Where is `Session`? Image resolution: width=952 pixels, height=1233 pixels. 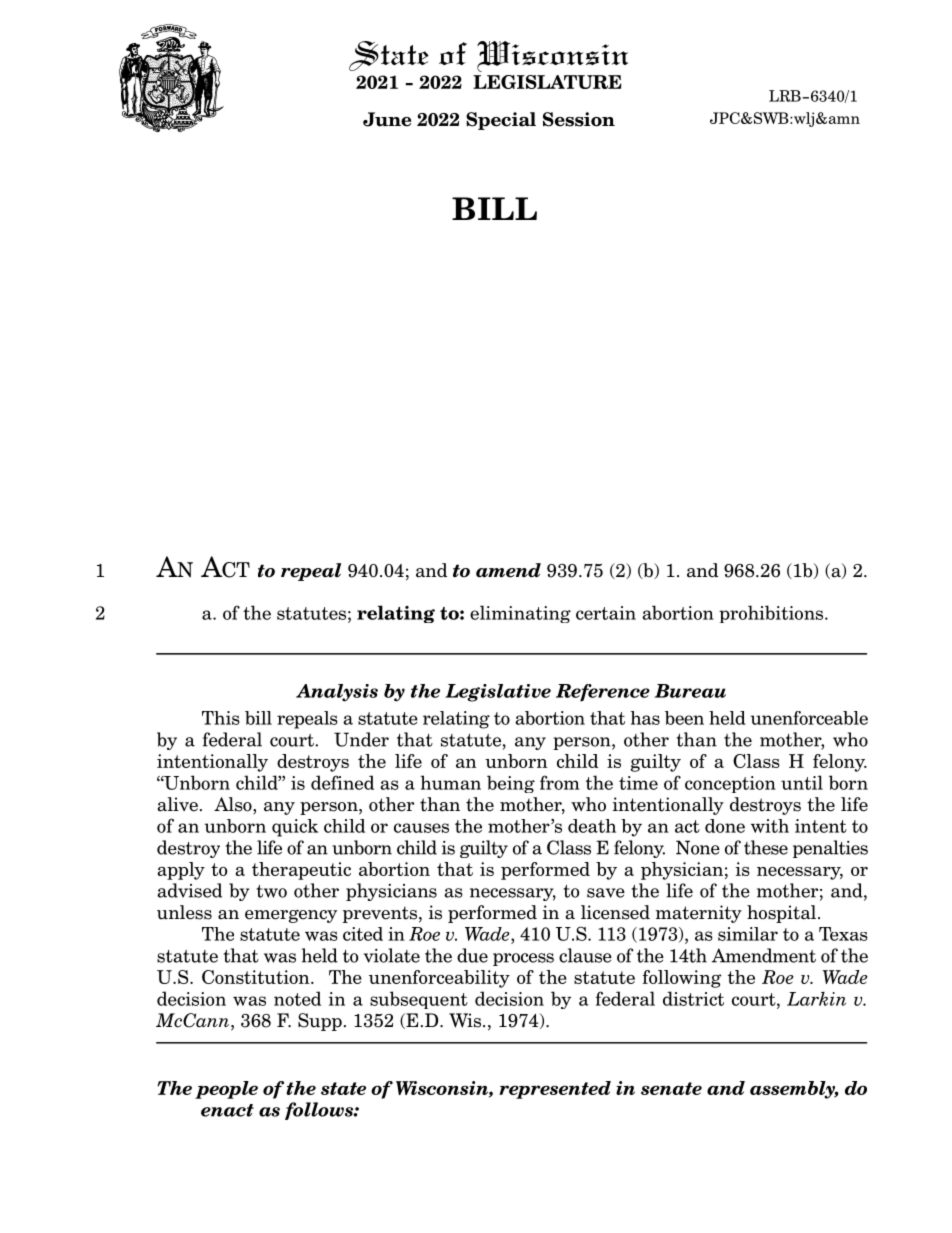
Session is located at coordinates (579, 119).
